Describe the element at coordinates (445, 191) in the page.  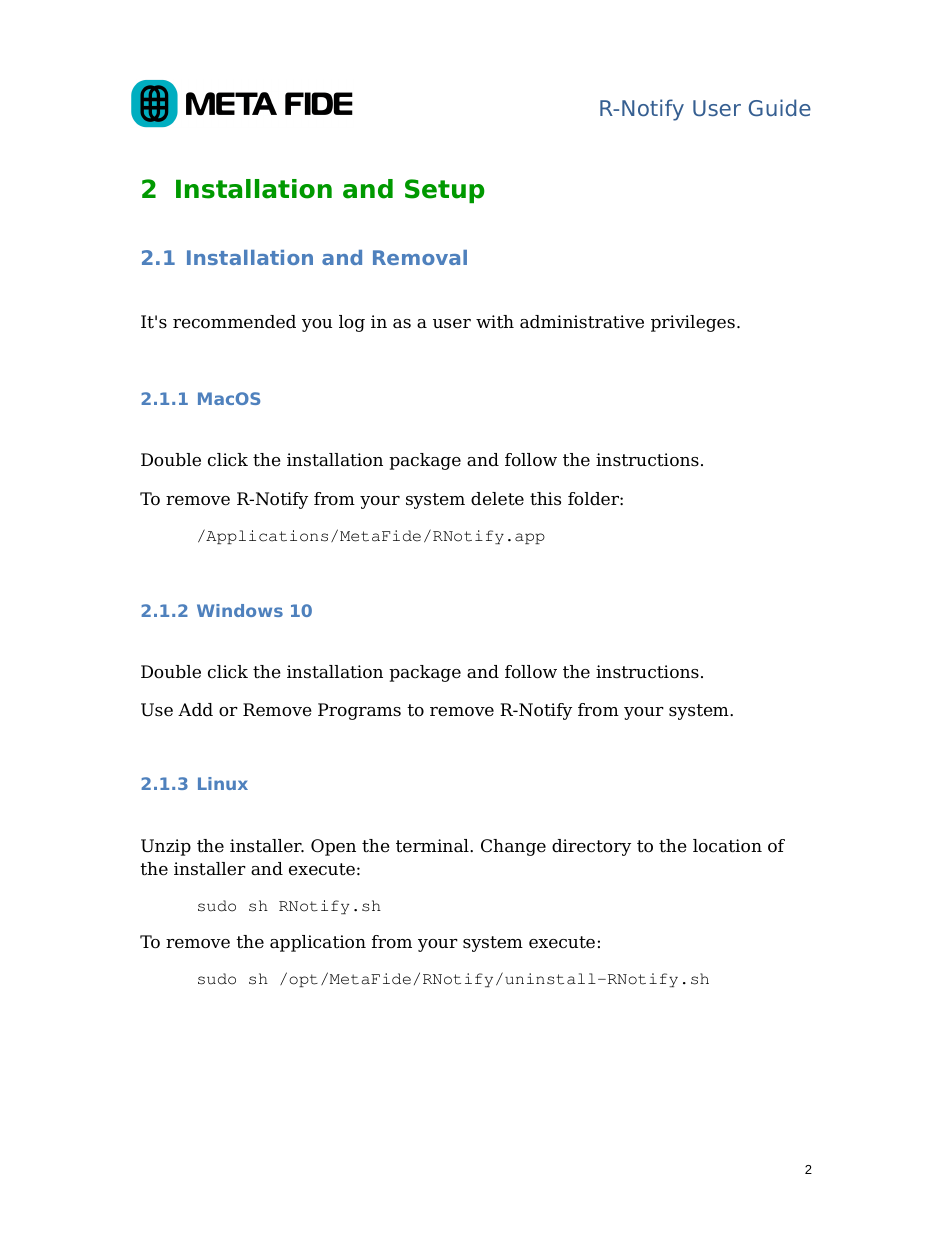
I see `Setup` at that location.
